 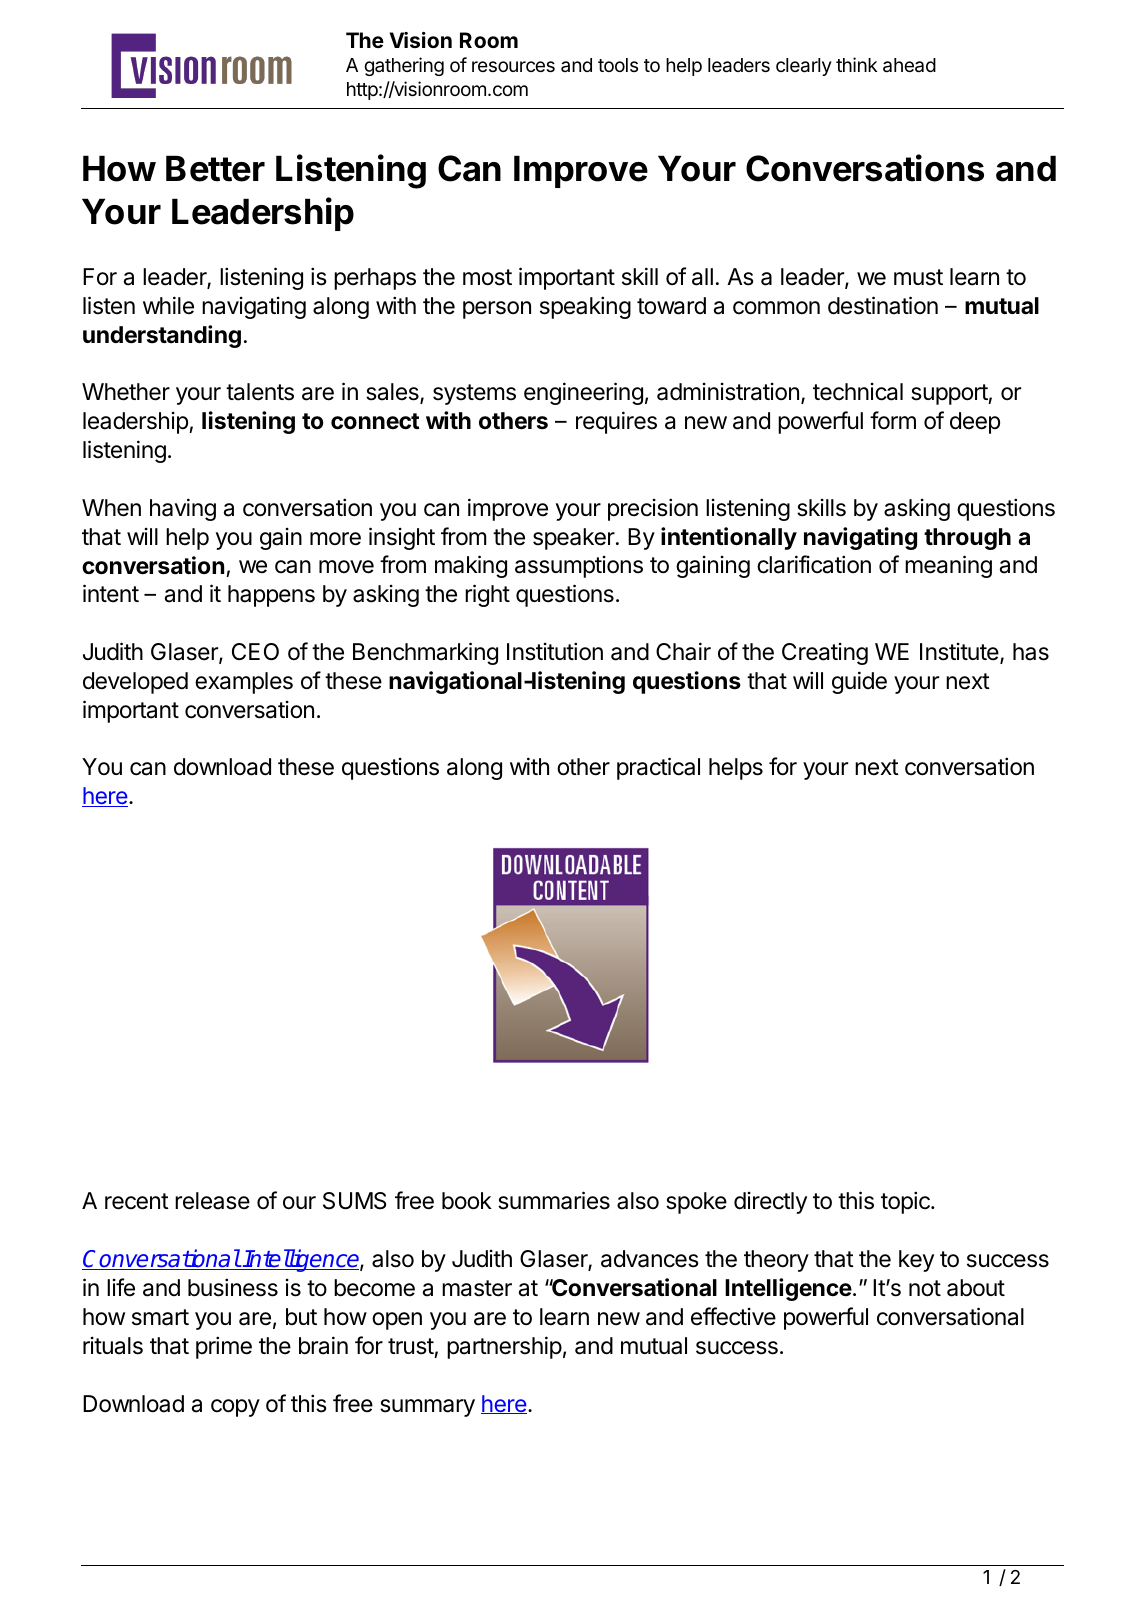 What do you see at coordinates (244, 683) in the image?
I see `examples` at bounding box center [244, 683].
